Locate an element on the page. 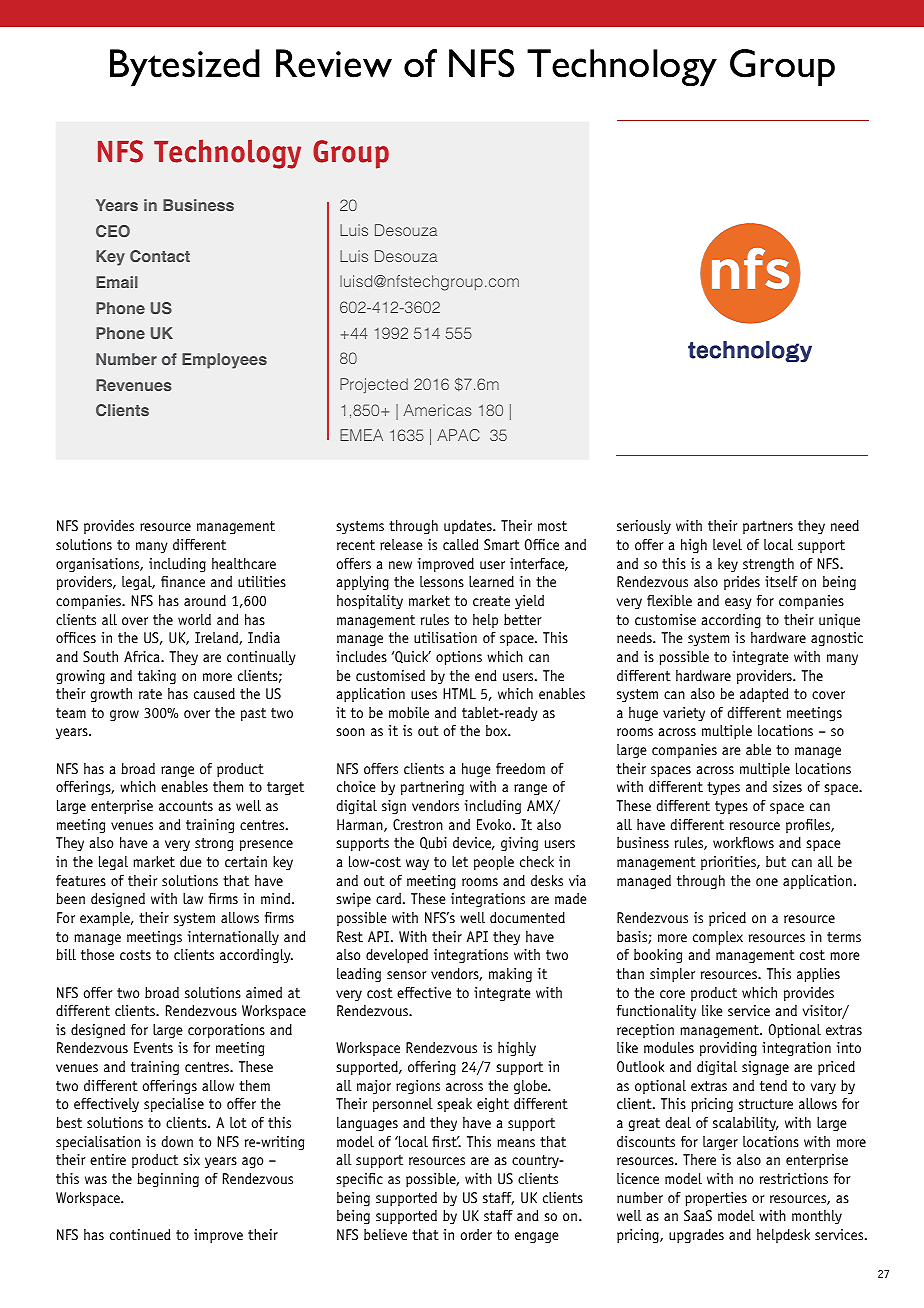  workflows is located at coordinates (743, 842).
